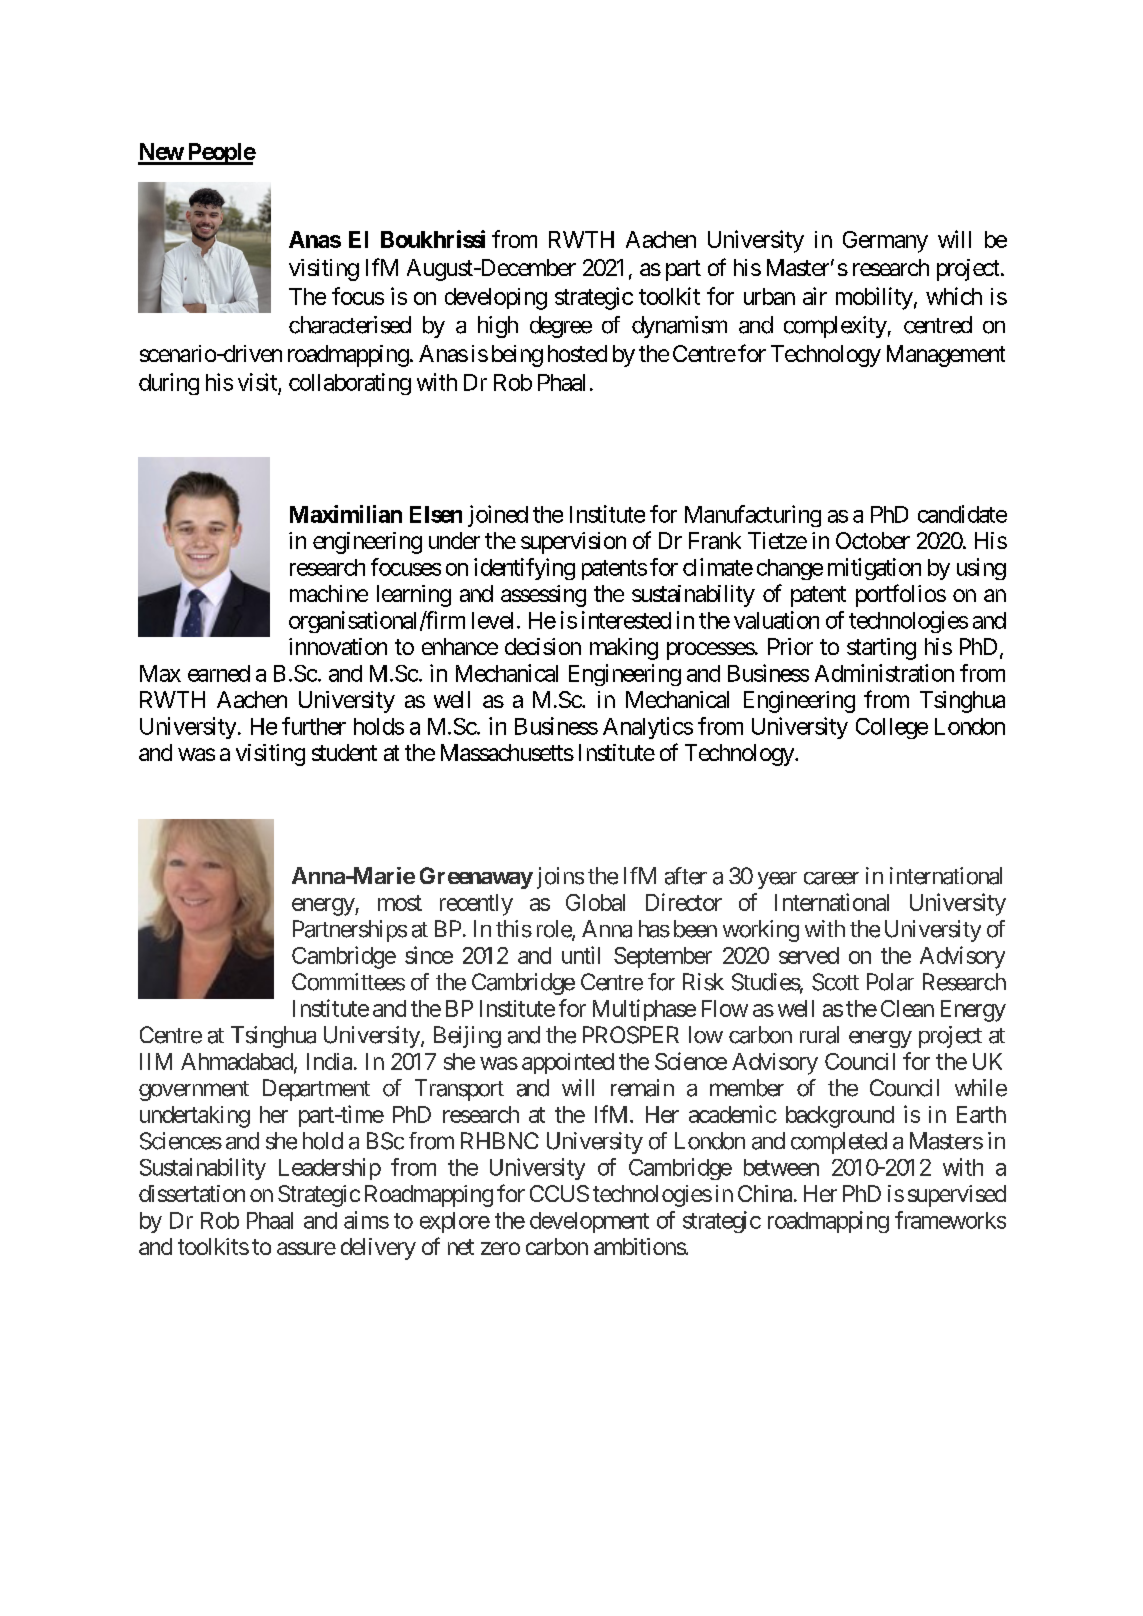  I want to click on supervision, so click(573, 543).
